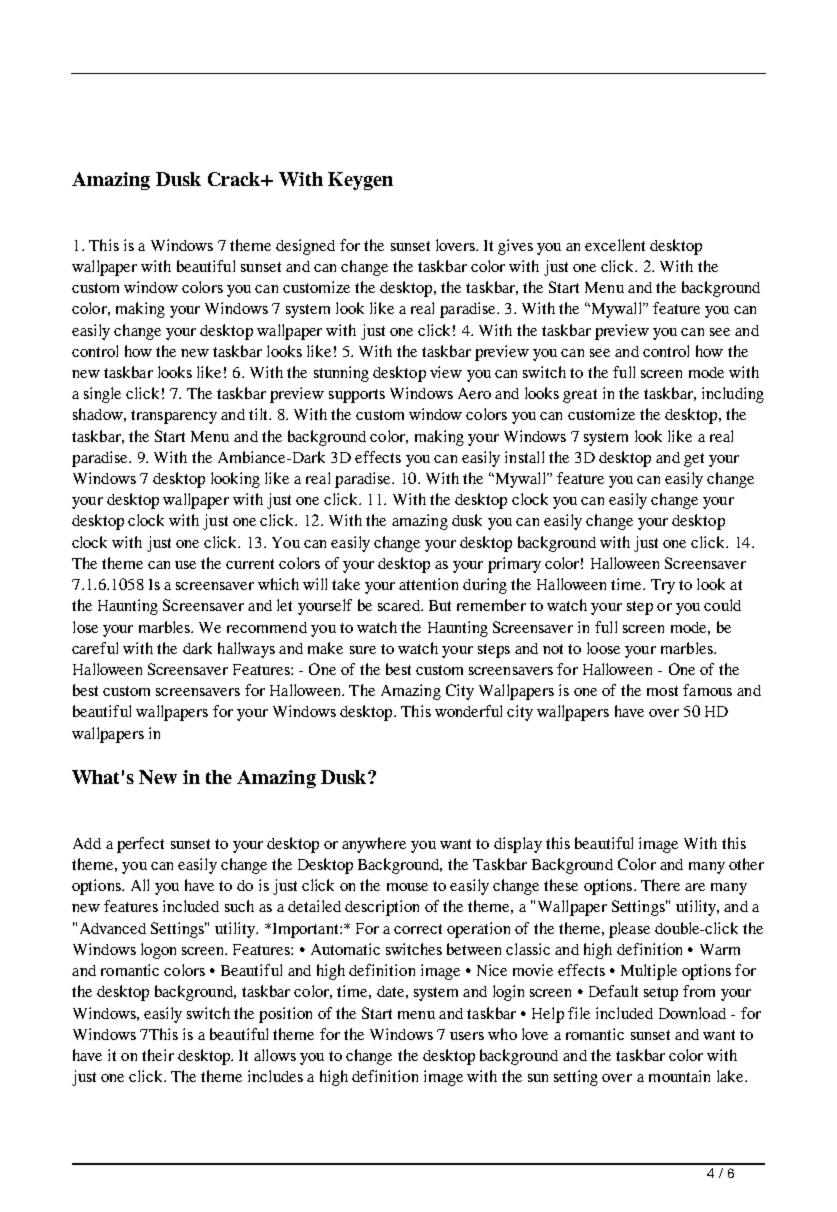  Describe the element at coordinates (407, 887) in the screenshot. I see `mouse` at that location.
